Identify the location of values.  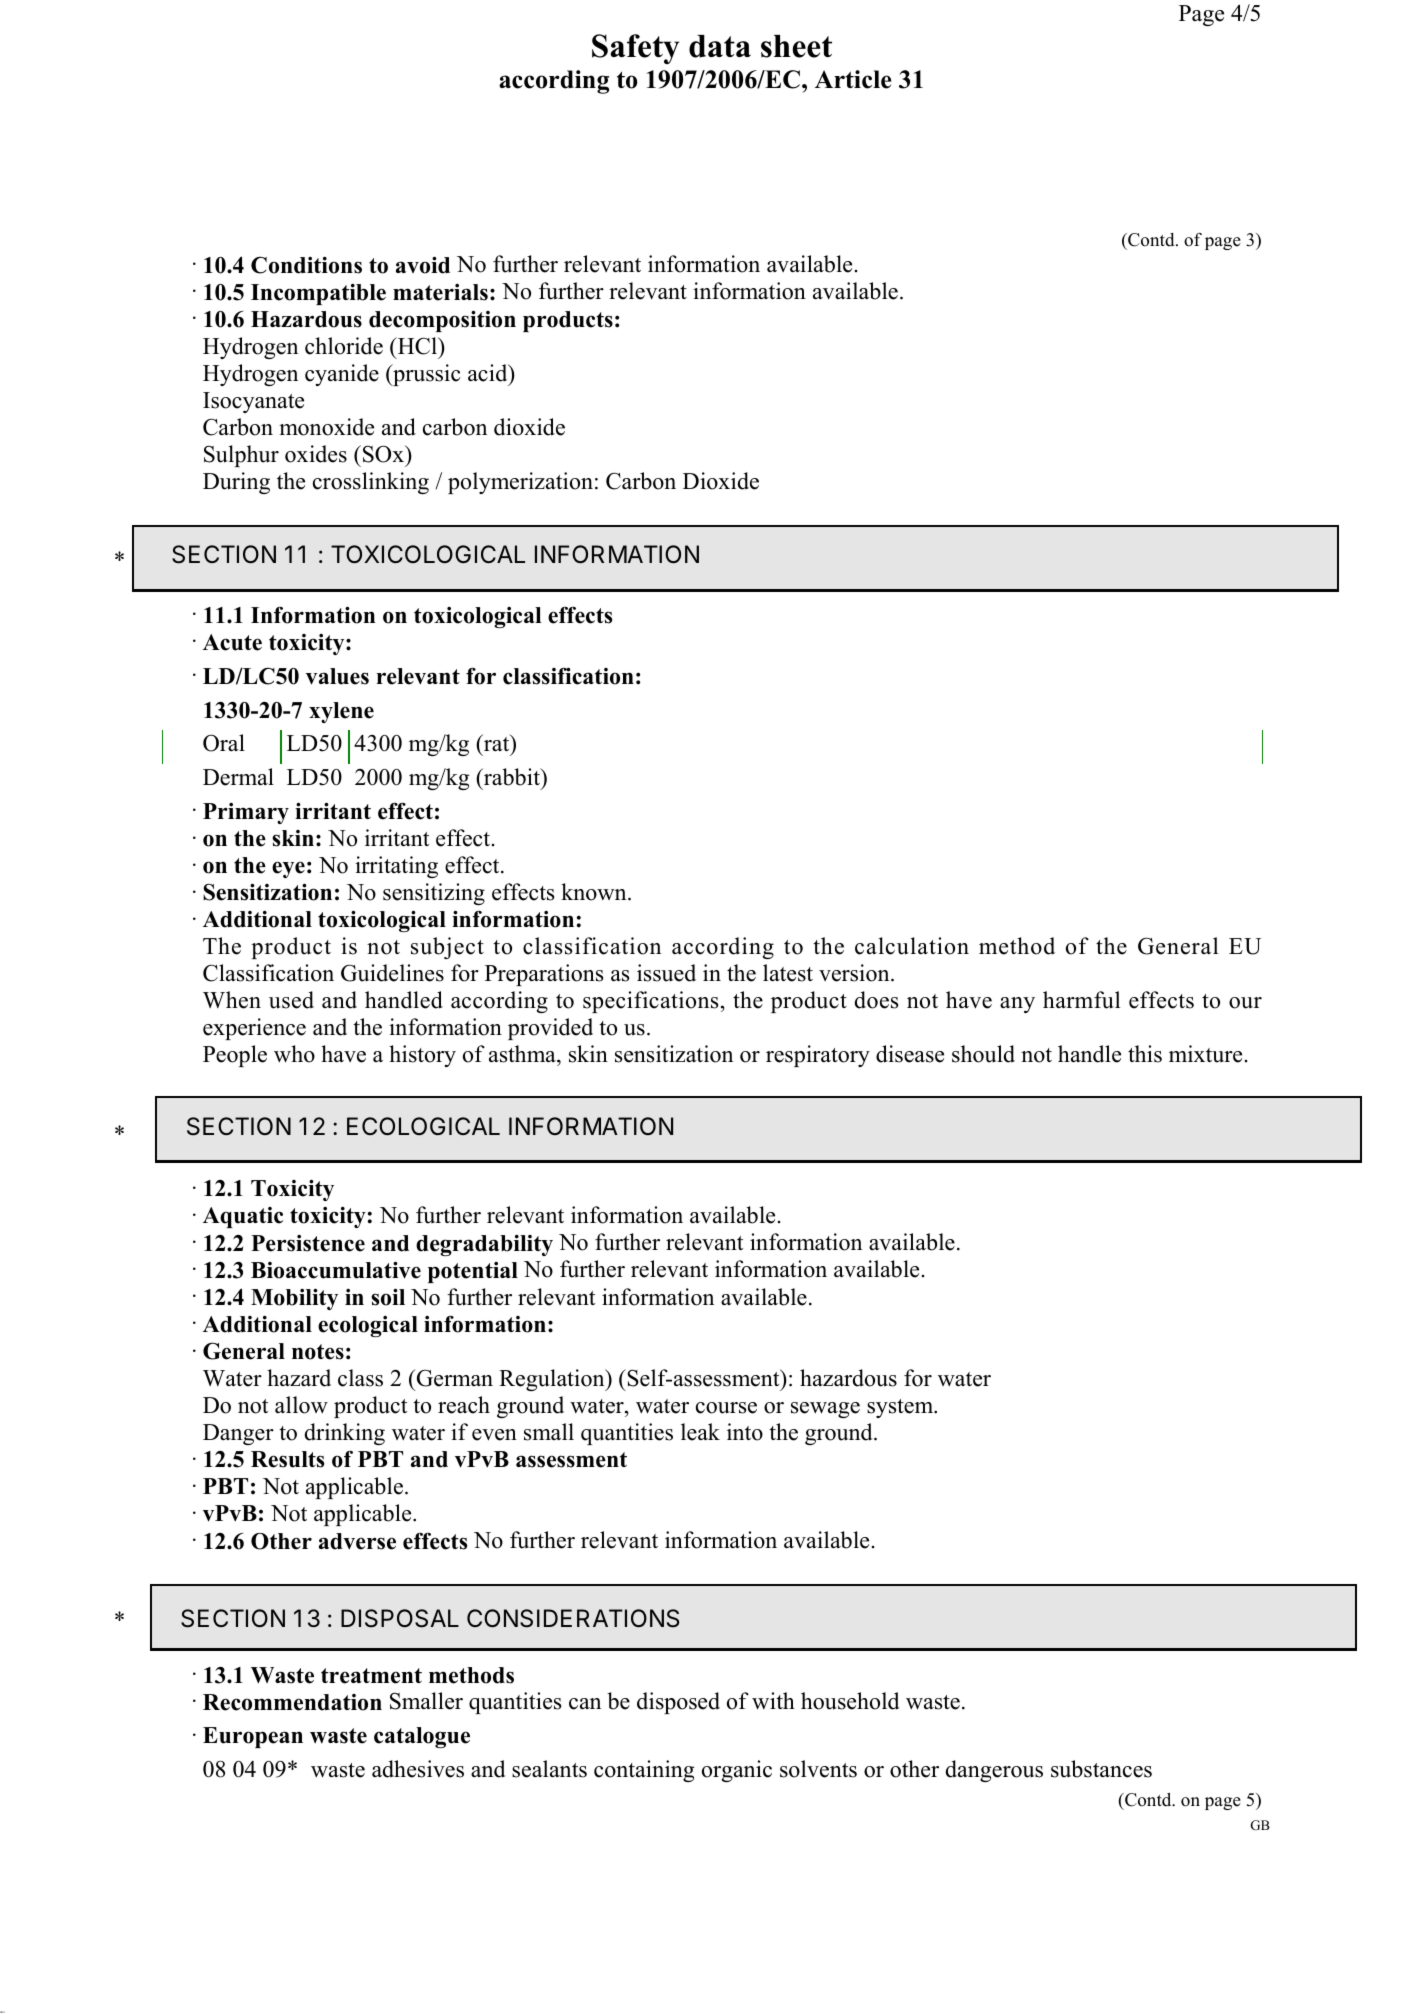
(337, 676).
